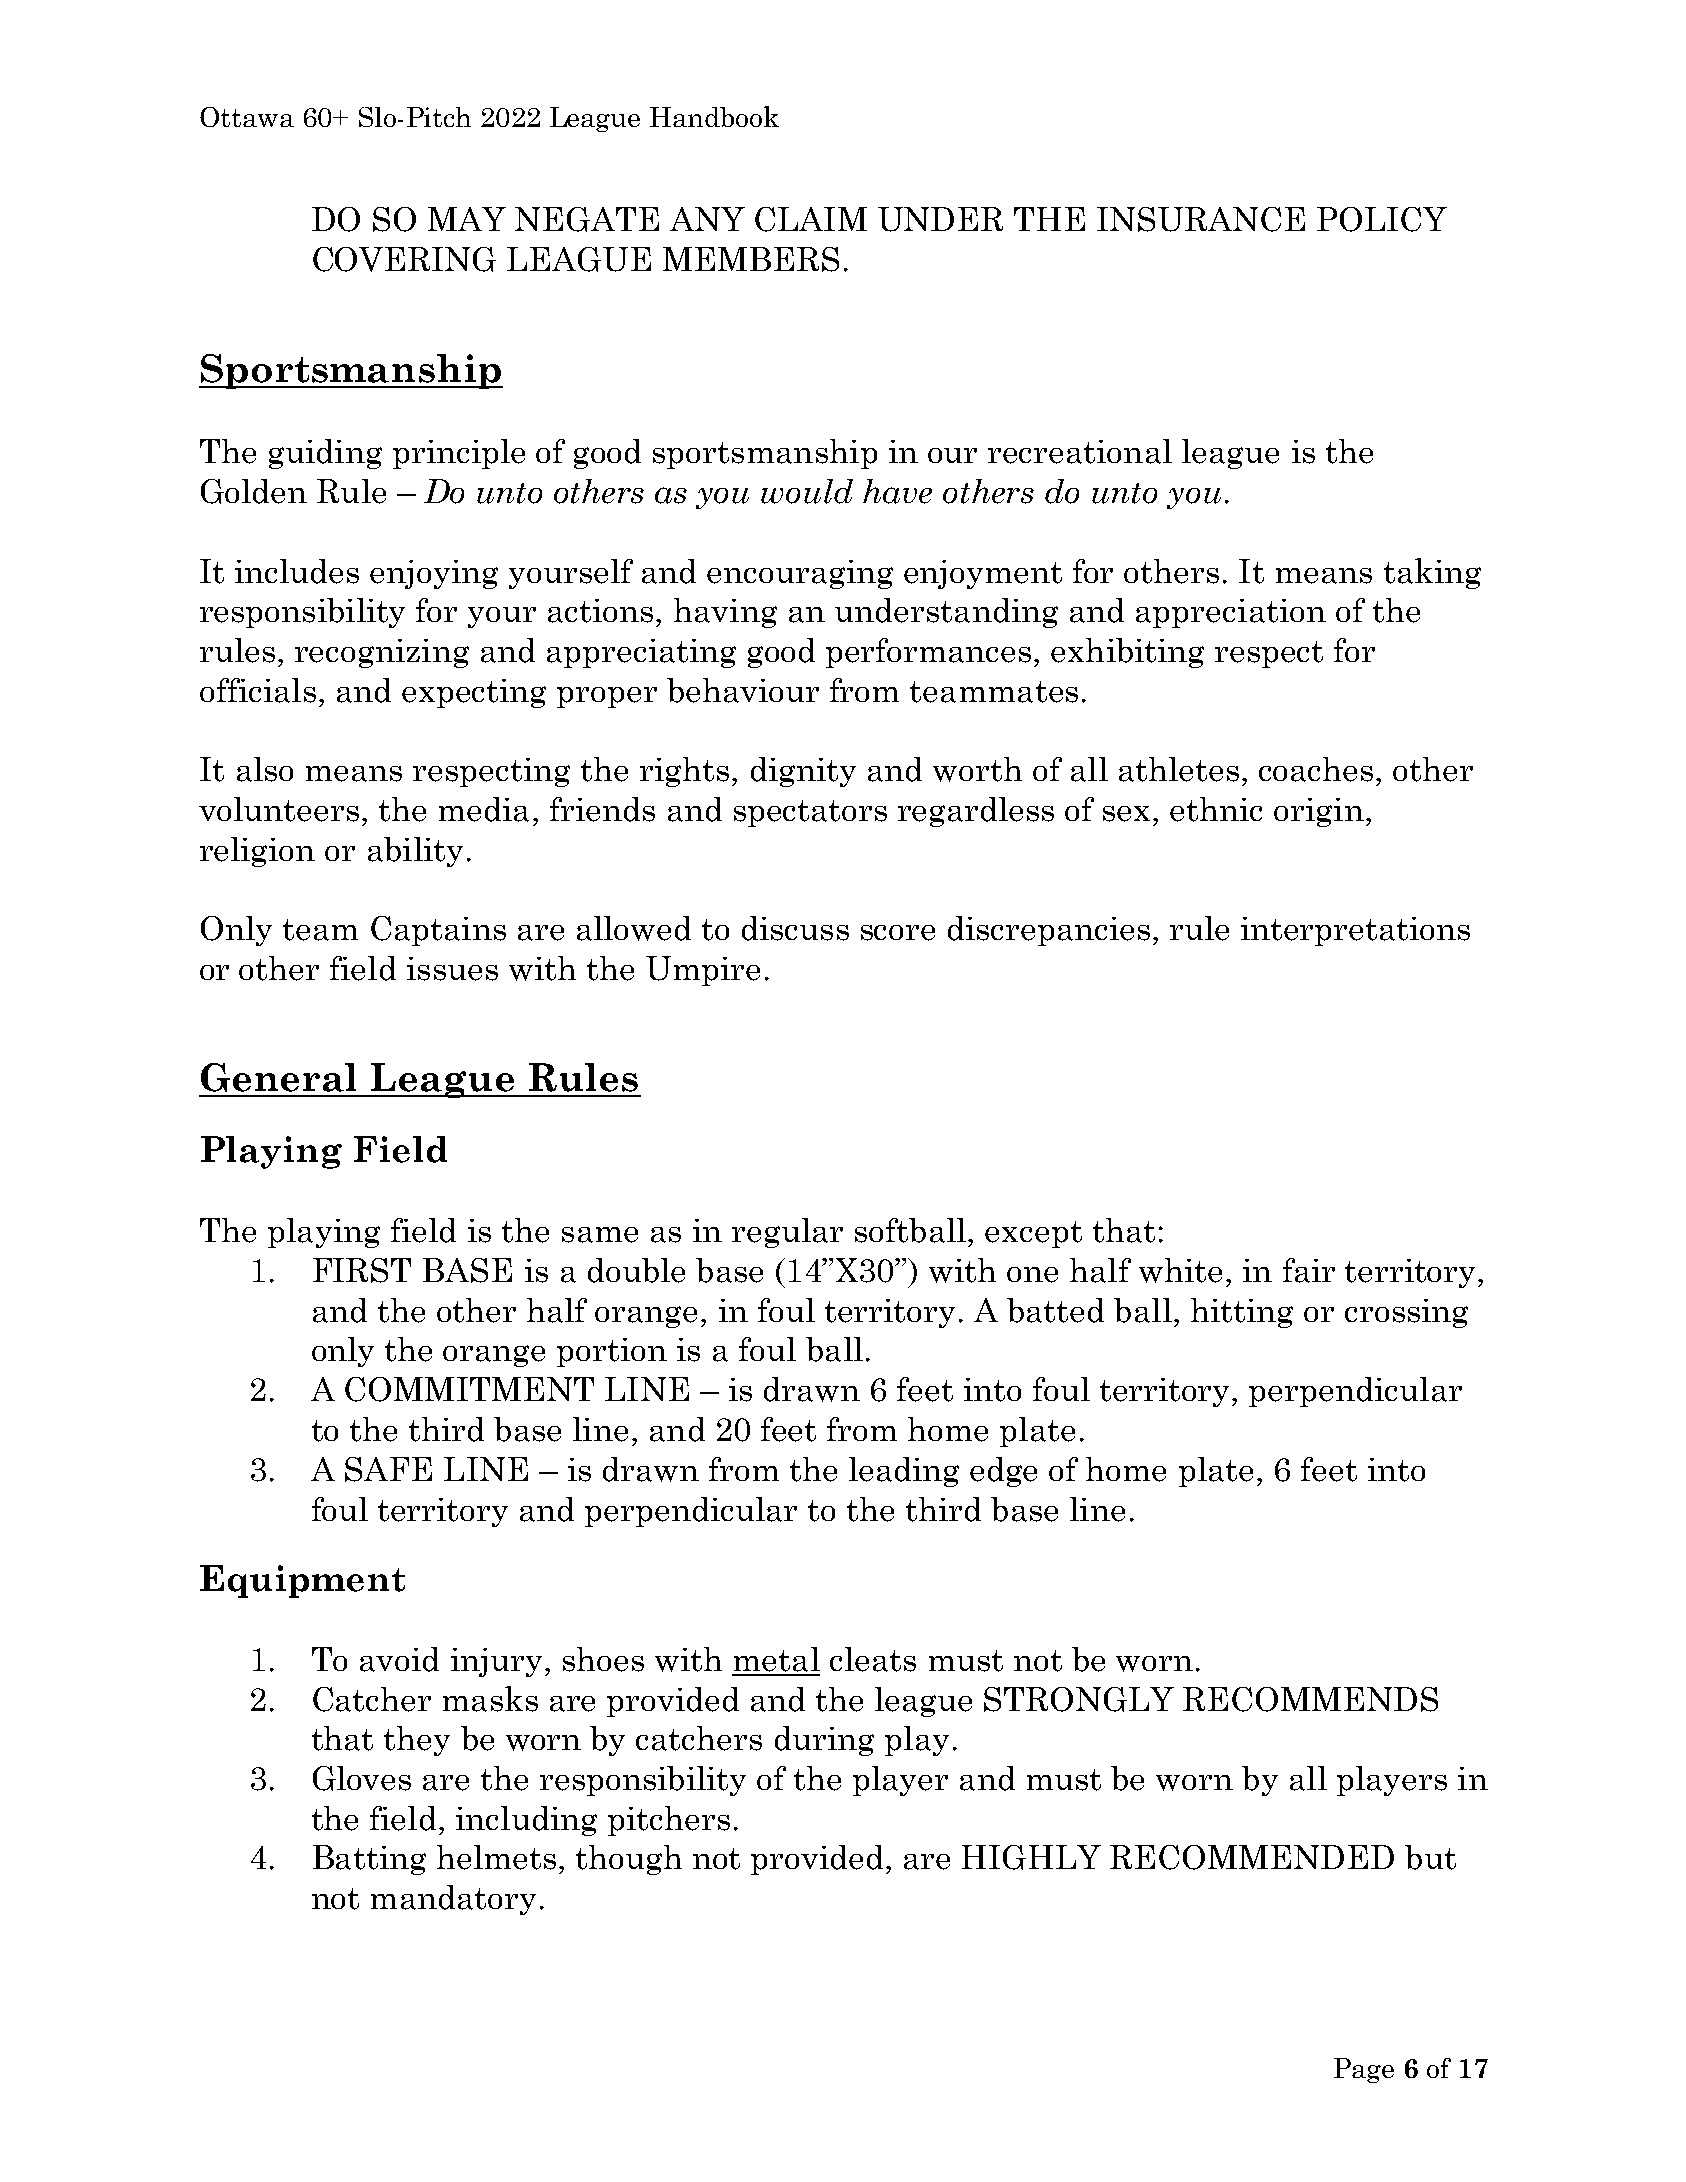 This image has width=1686, height=2182. I want to click on mandatory, so click(453, 1900).
